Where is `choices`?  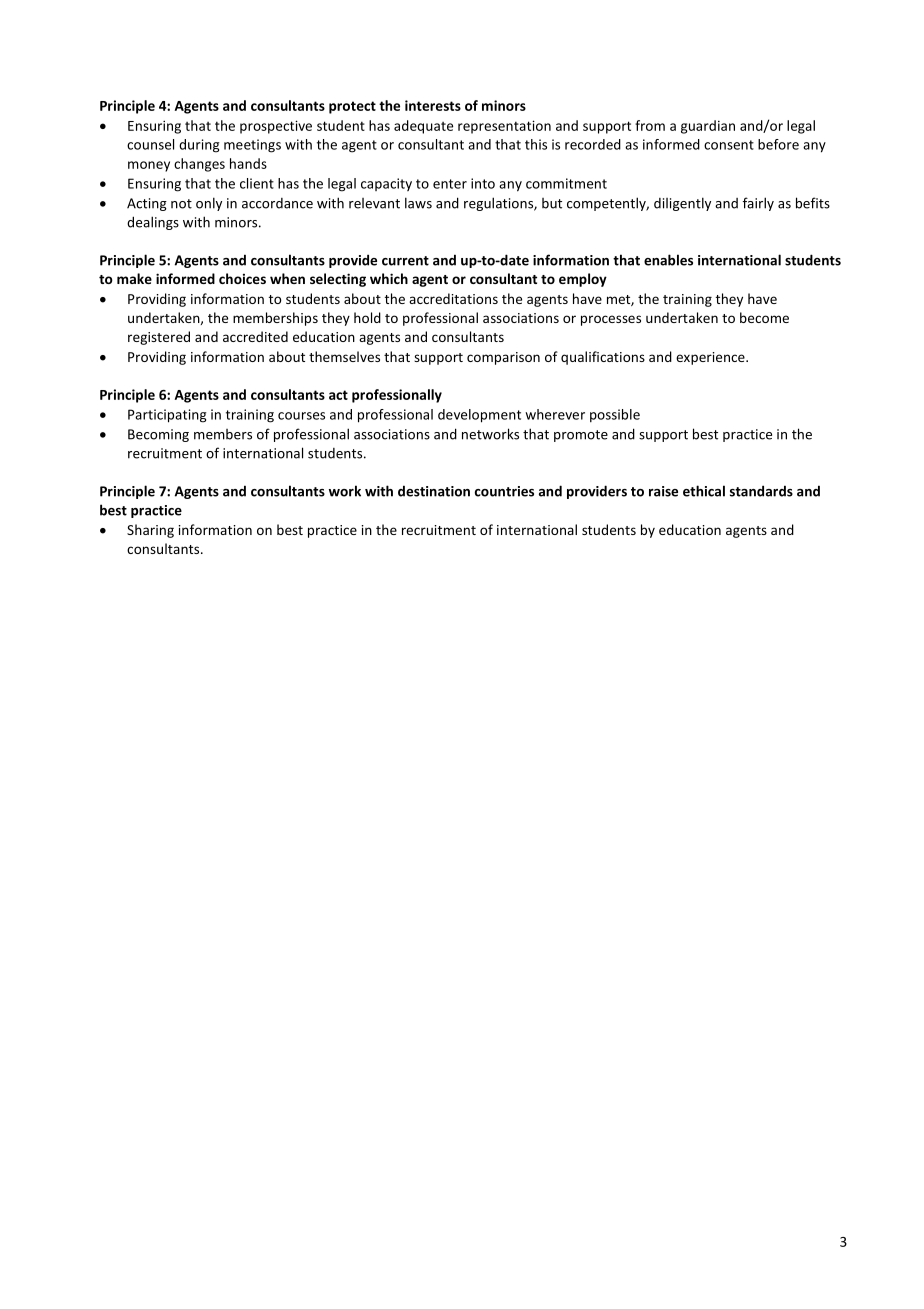
choices is located at coordinates (242, 278).
